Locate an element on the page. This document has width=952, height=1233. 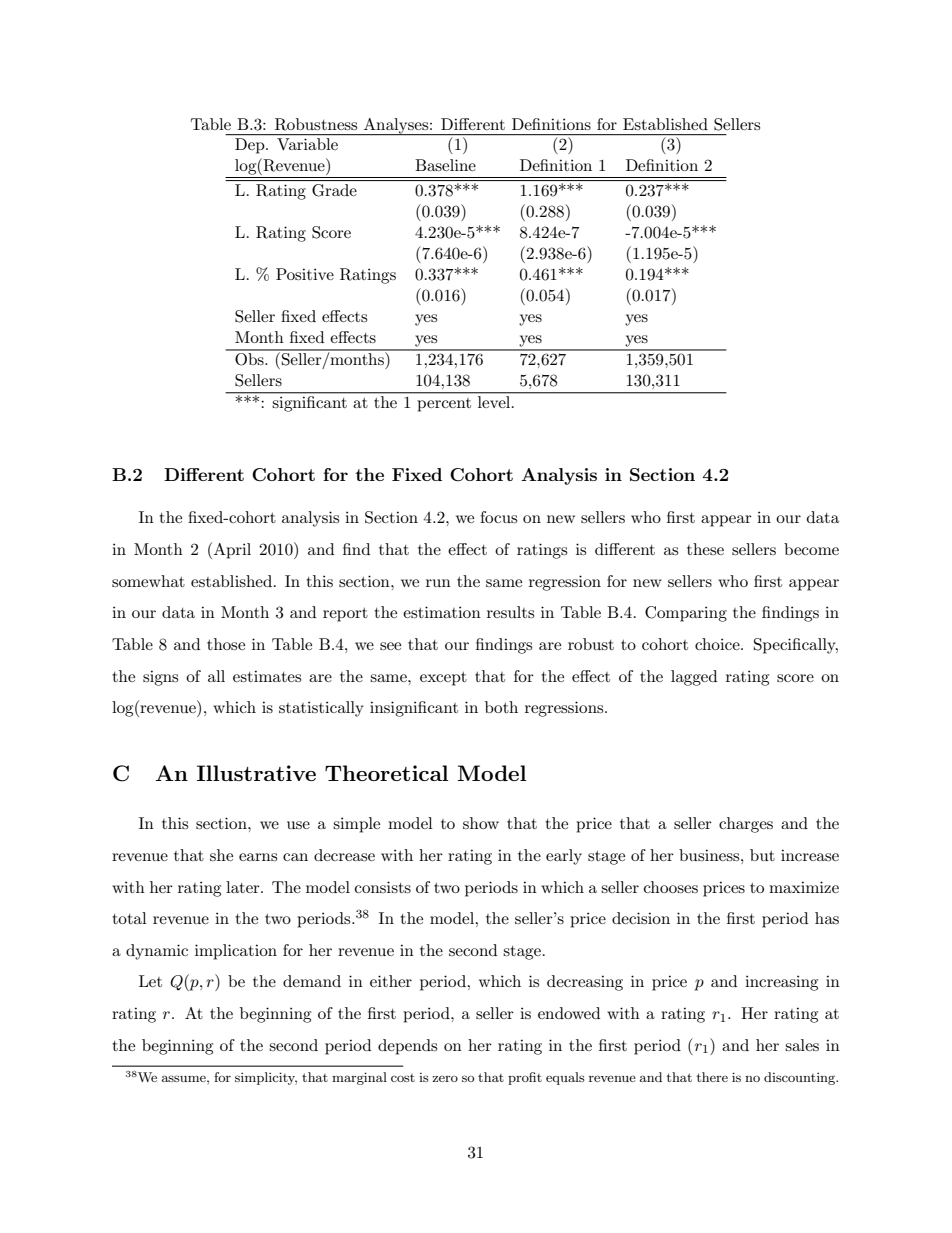
zero is located at coordinates (445, 1078).
